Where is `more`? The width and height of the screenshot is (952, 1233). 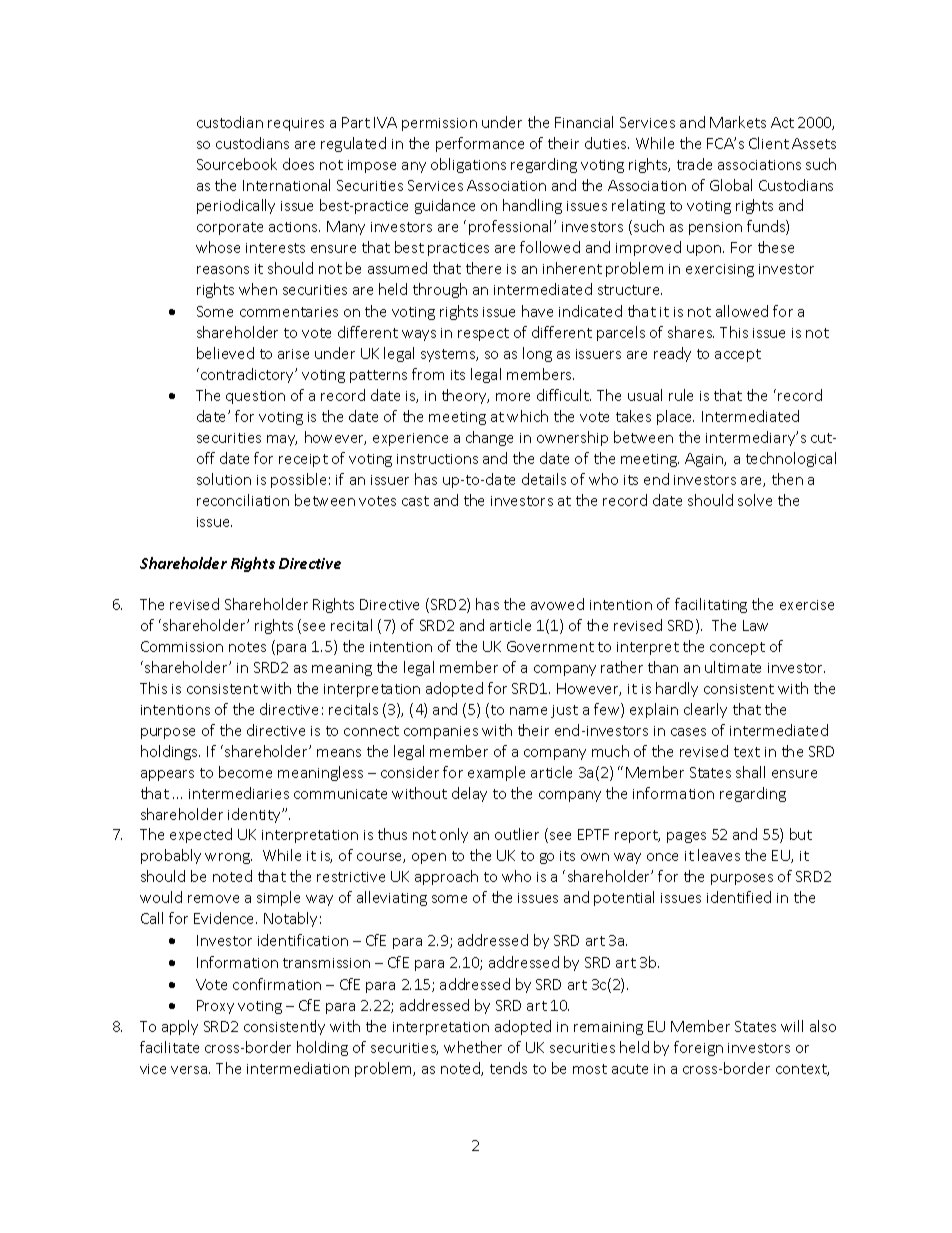
more is located at coordinates (513, 397).
